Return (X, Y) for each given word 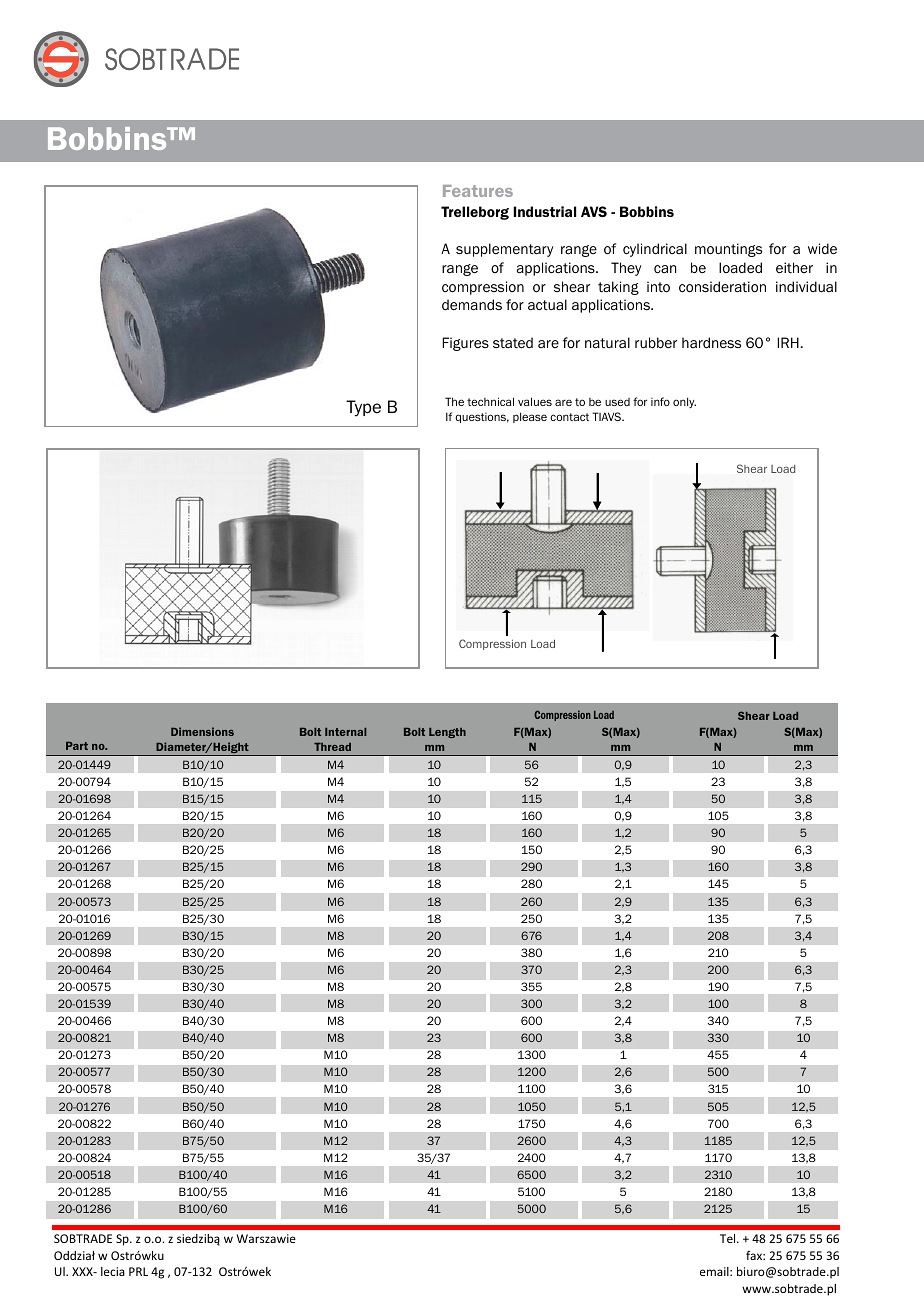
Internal (346, 732)
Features (478, 191)
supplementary (504, 250)
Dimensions (202, 731)
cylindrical (655, 250)
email (715, 1271)
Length (447, 733)
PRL (138, 1271)
